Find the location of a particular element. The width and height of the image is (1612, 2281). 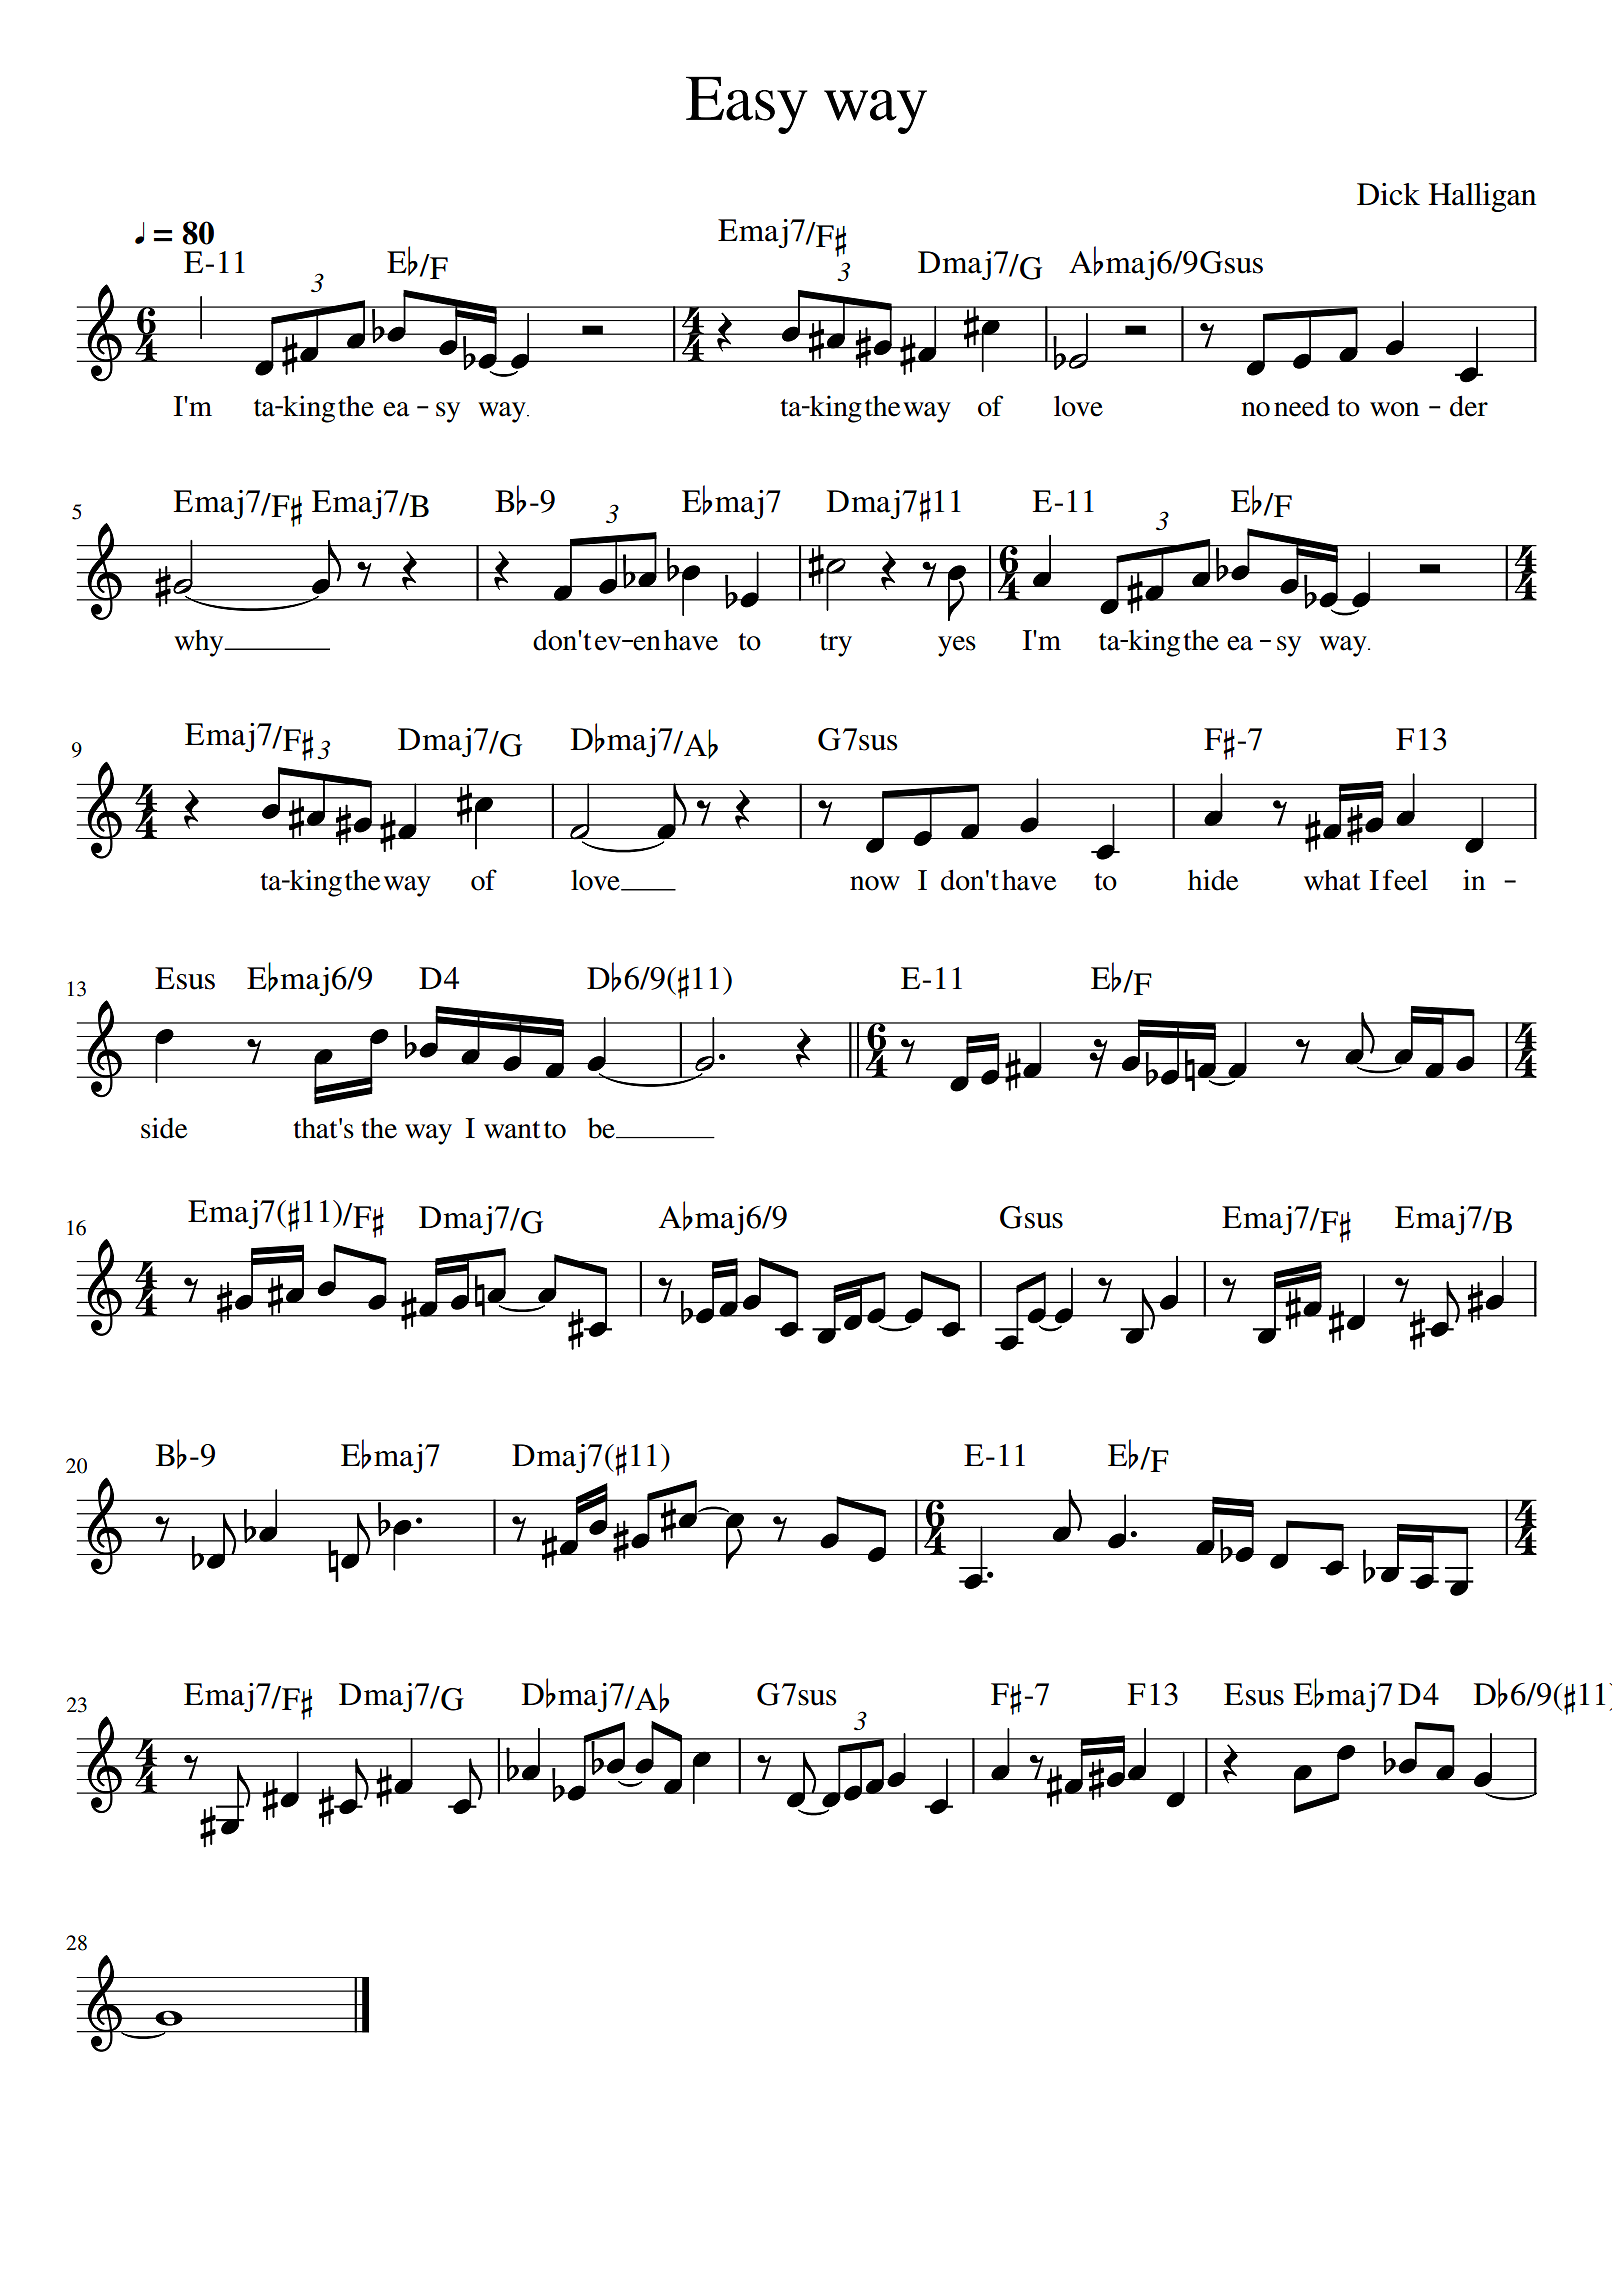

side is located at coordinates (164, 1128).
